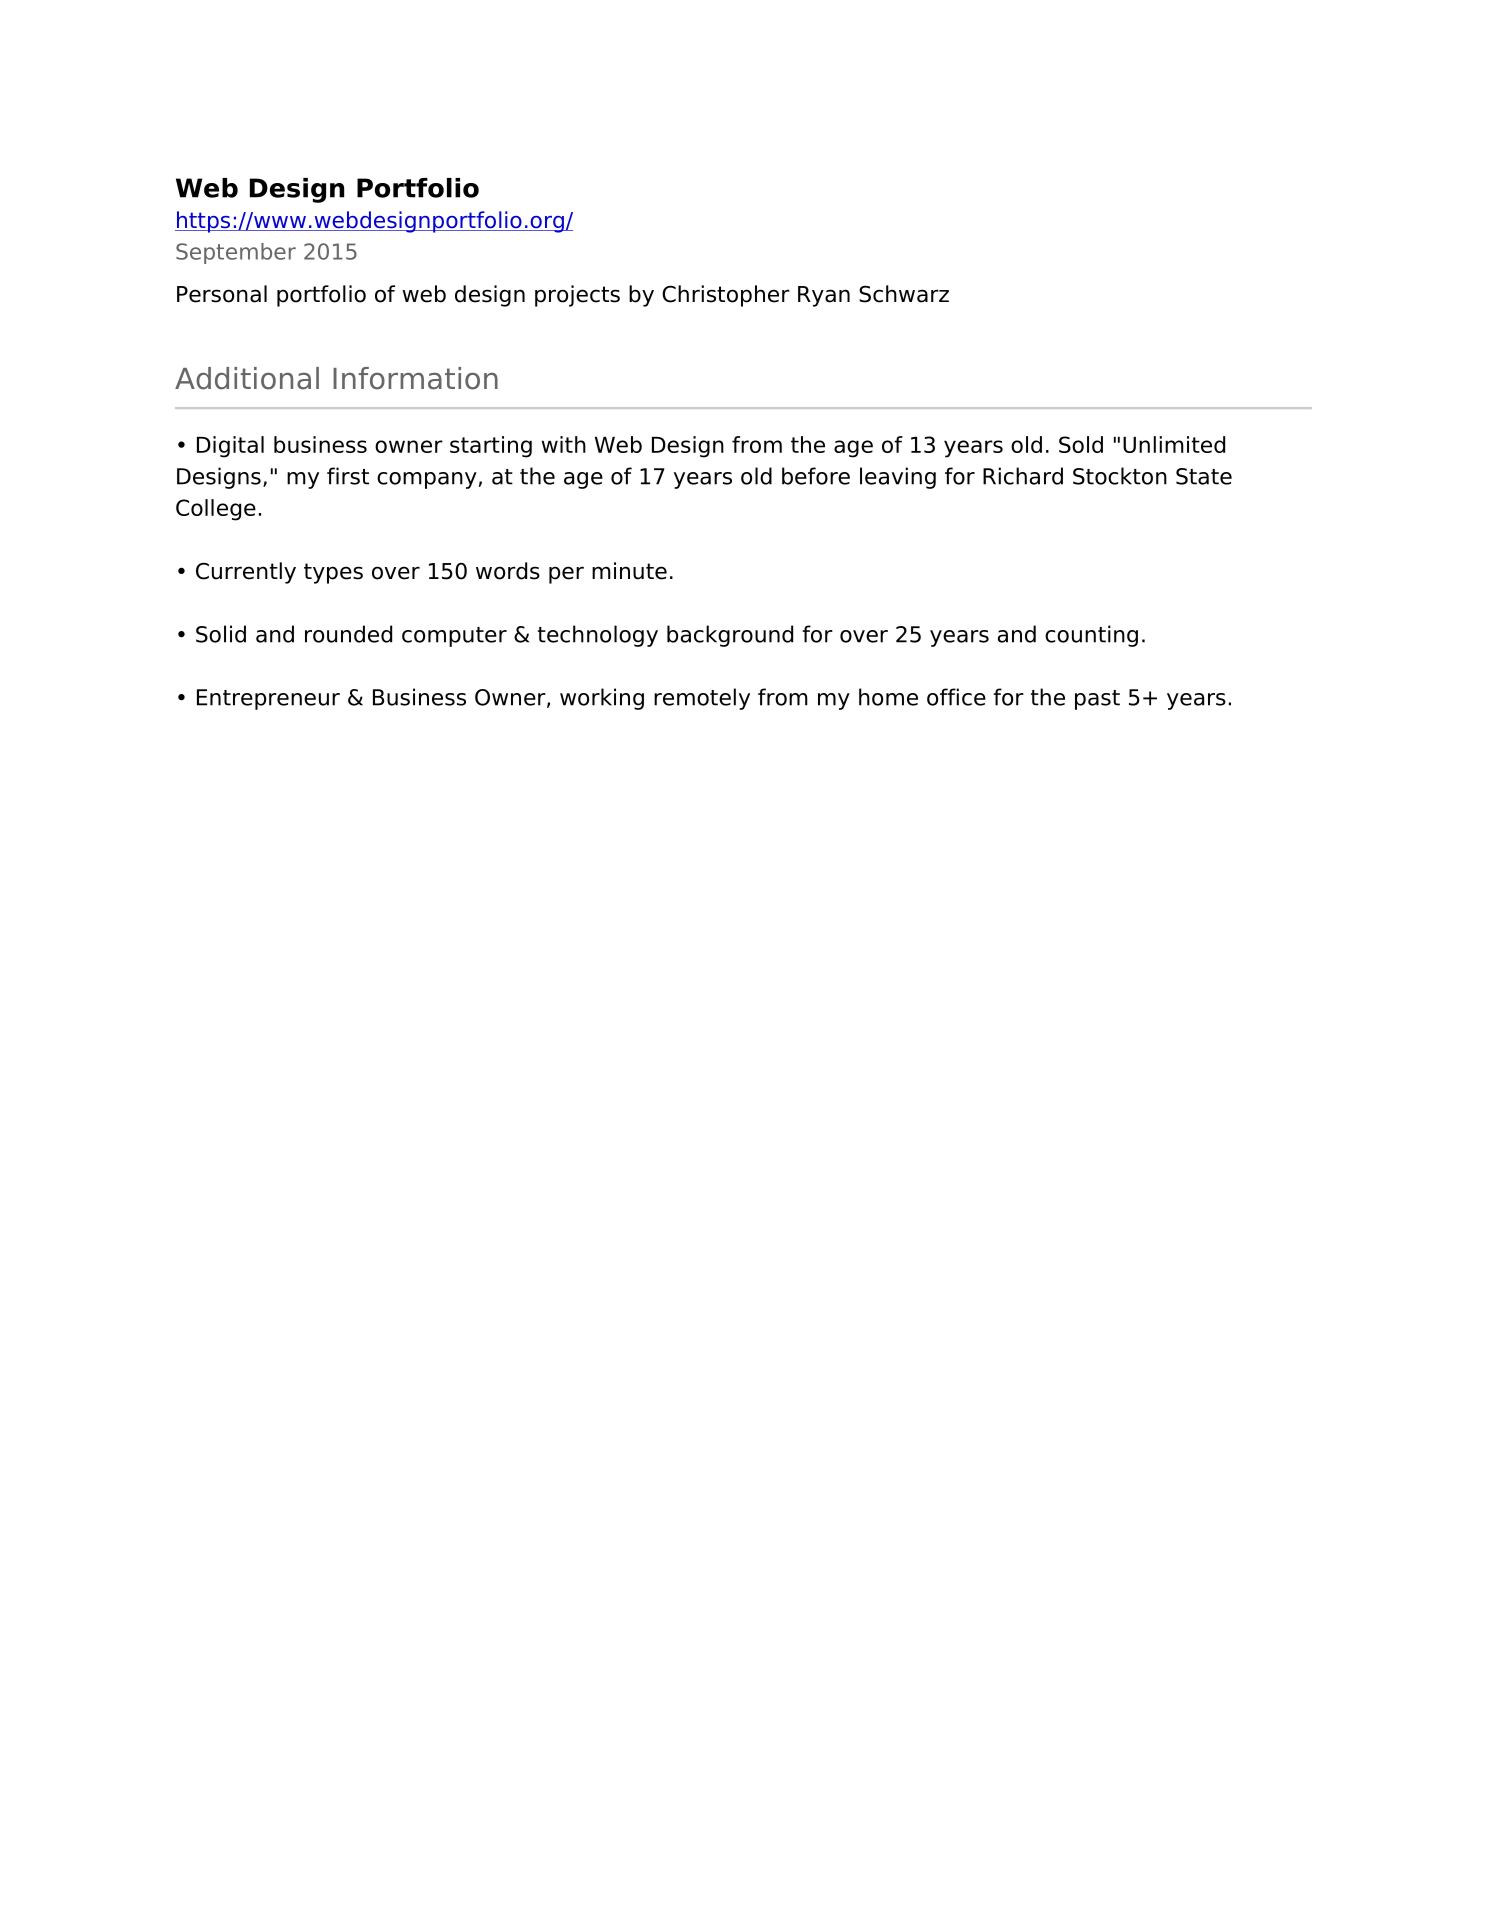 The image size is (1487, 1924). What do you see at coordinates (1091, 636) in the page?
I see `counting` at bounding box center [1091, 636].
